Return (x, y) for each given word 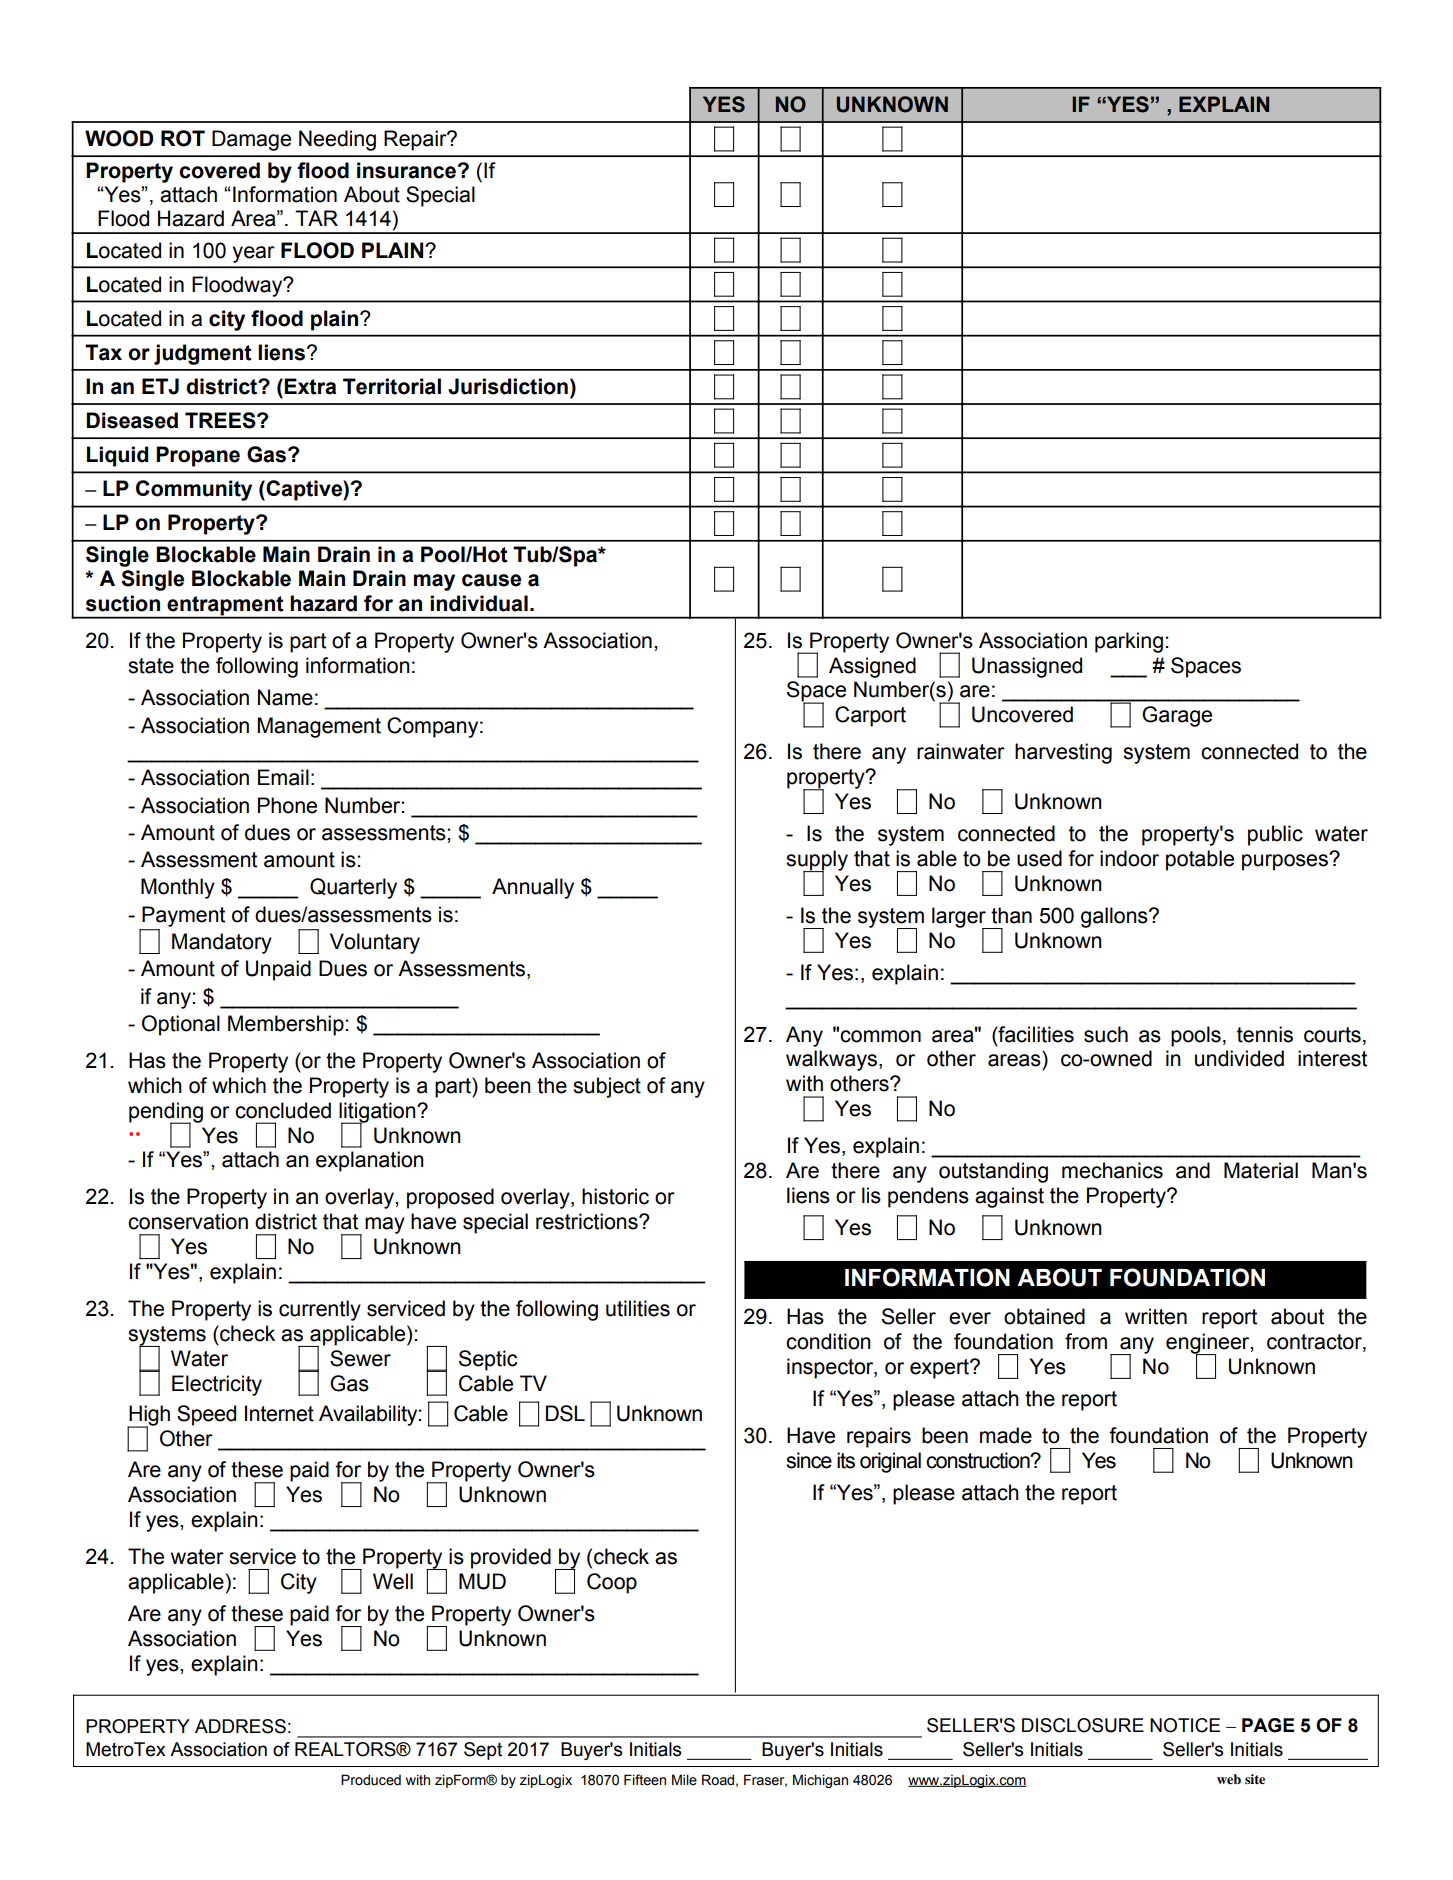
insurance (407, 170)
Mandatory (222, 943)
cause (491, 580)
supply (817, 861)
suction (123, 603)
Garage (1177, 716)
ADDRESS (240, 1726)
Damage (251, 140)
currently (320, 1310)
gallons (1115, 917)
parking (1129, 642)
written (1156, 1316)
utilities (638, 1308)
